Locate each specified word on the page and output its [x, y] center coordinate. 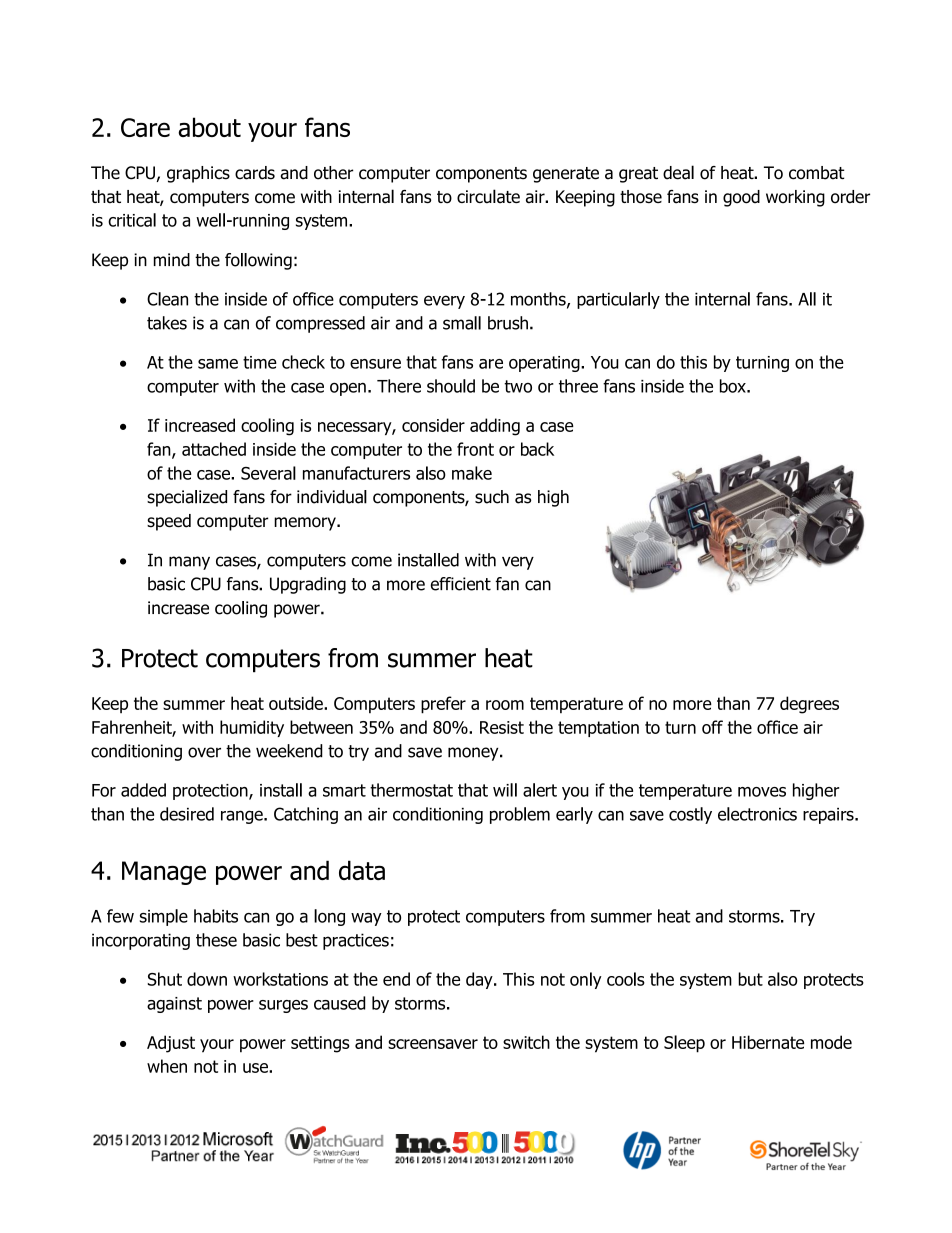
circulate [488, 196]
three [578, 386]
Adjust [171, 1044]
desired [187, 814]
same [218, 364]
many [189, 563]
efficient [461, 584]
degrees [809, 705]
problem [520, 815]
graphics [198, 174]
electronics [757, 814]
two [518, 386]
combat [816, 173]
